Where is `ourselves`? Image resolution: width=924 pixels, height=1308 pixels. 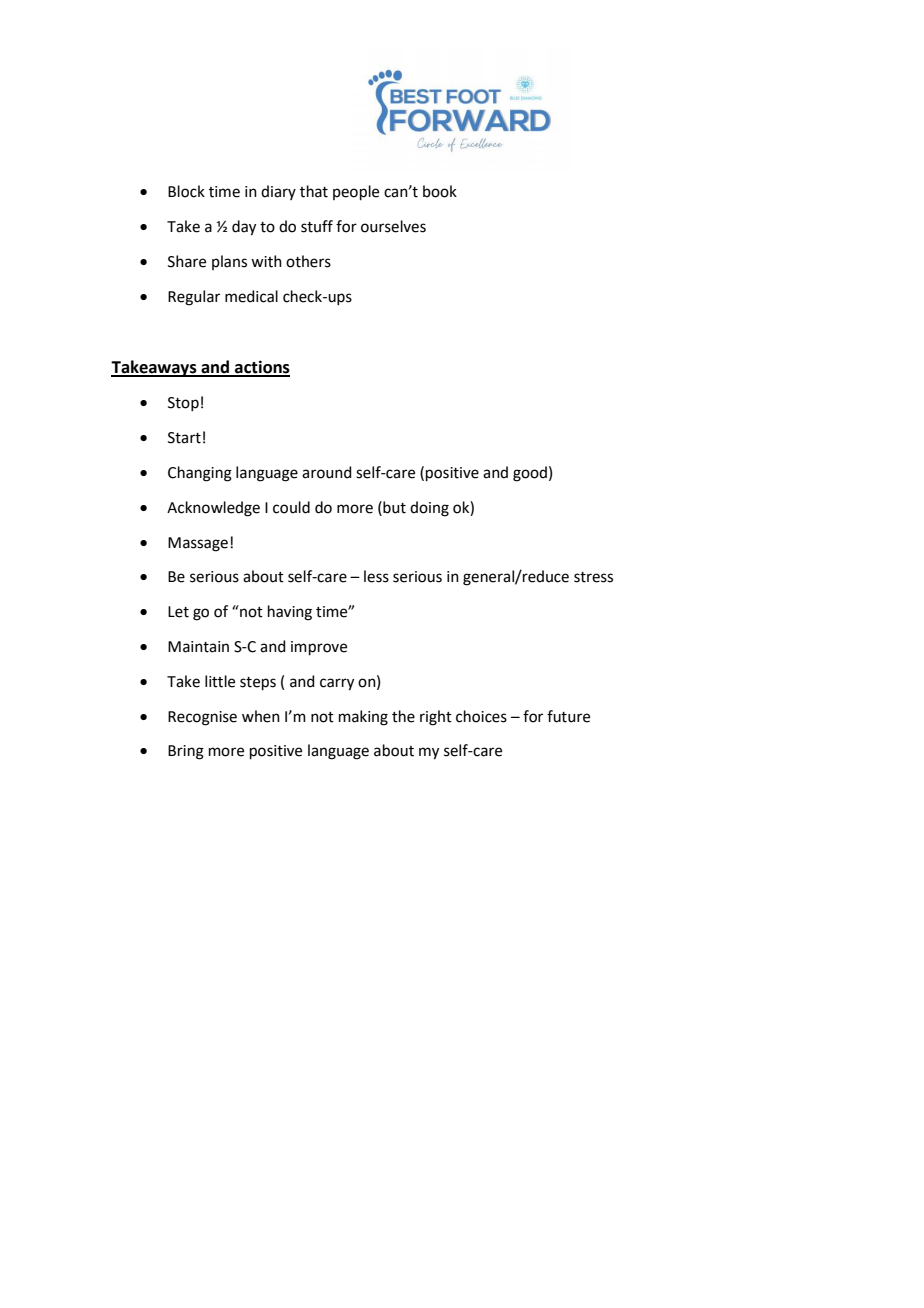 ourselves is located at coordinates (393, 226).
